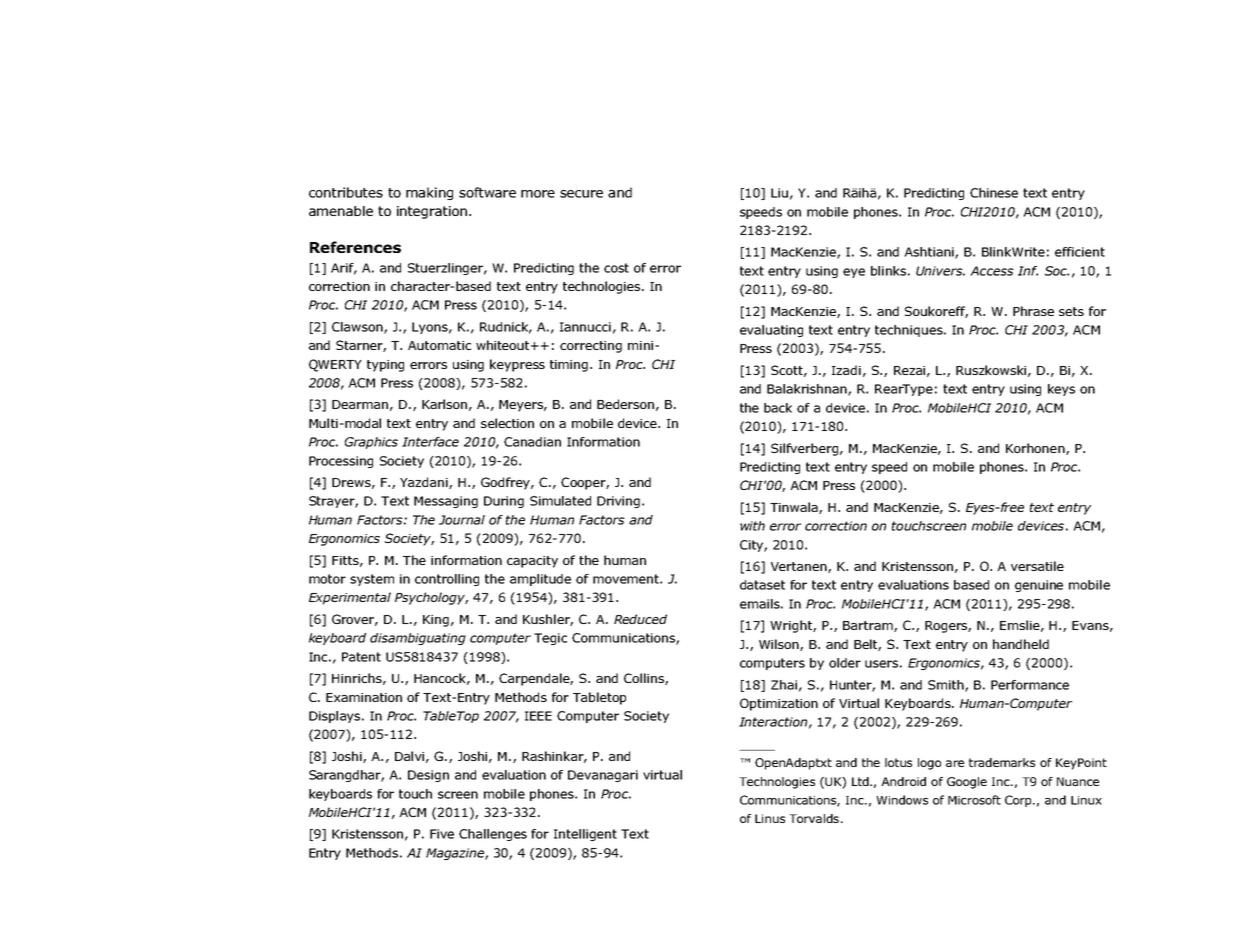 This screenshot has width=1233, height=952. Describe the element at coordinates (442, 834) in the screenshot. I see `Five` at that location.
